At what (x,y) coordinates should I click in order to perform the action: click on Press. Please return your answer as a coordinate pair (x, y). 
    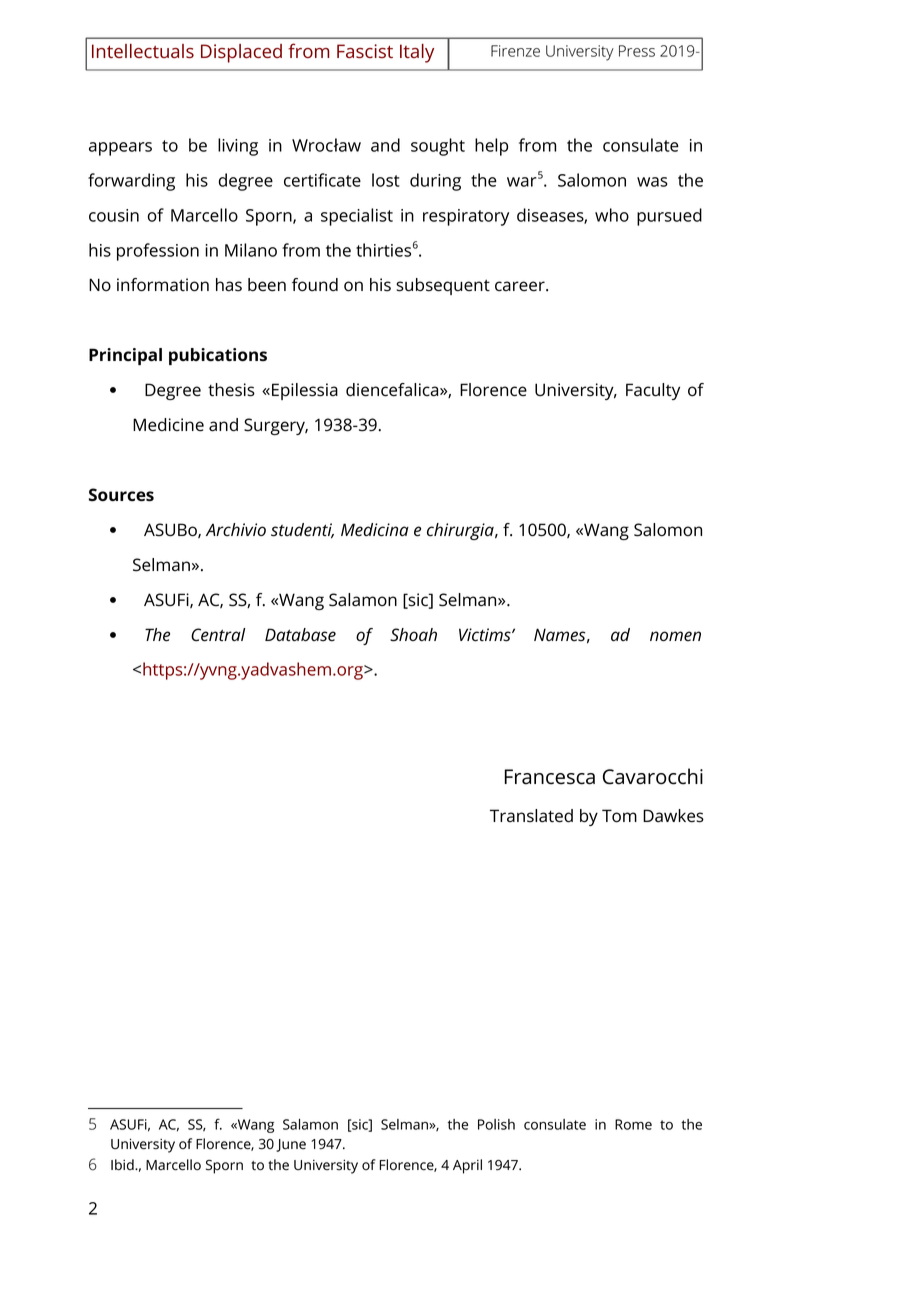
    Looking at the image, I should click on (637, 51).
